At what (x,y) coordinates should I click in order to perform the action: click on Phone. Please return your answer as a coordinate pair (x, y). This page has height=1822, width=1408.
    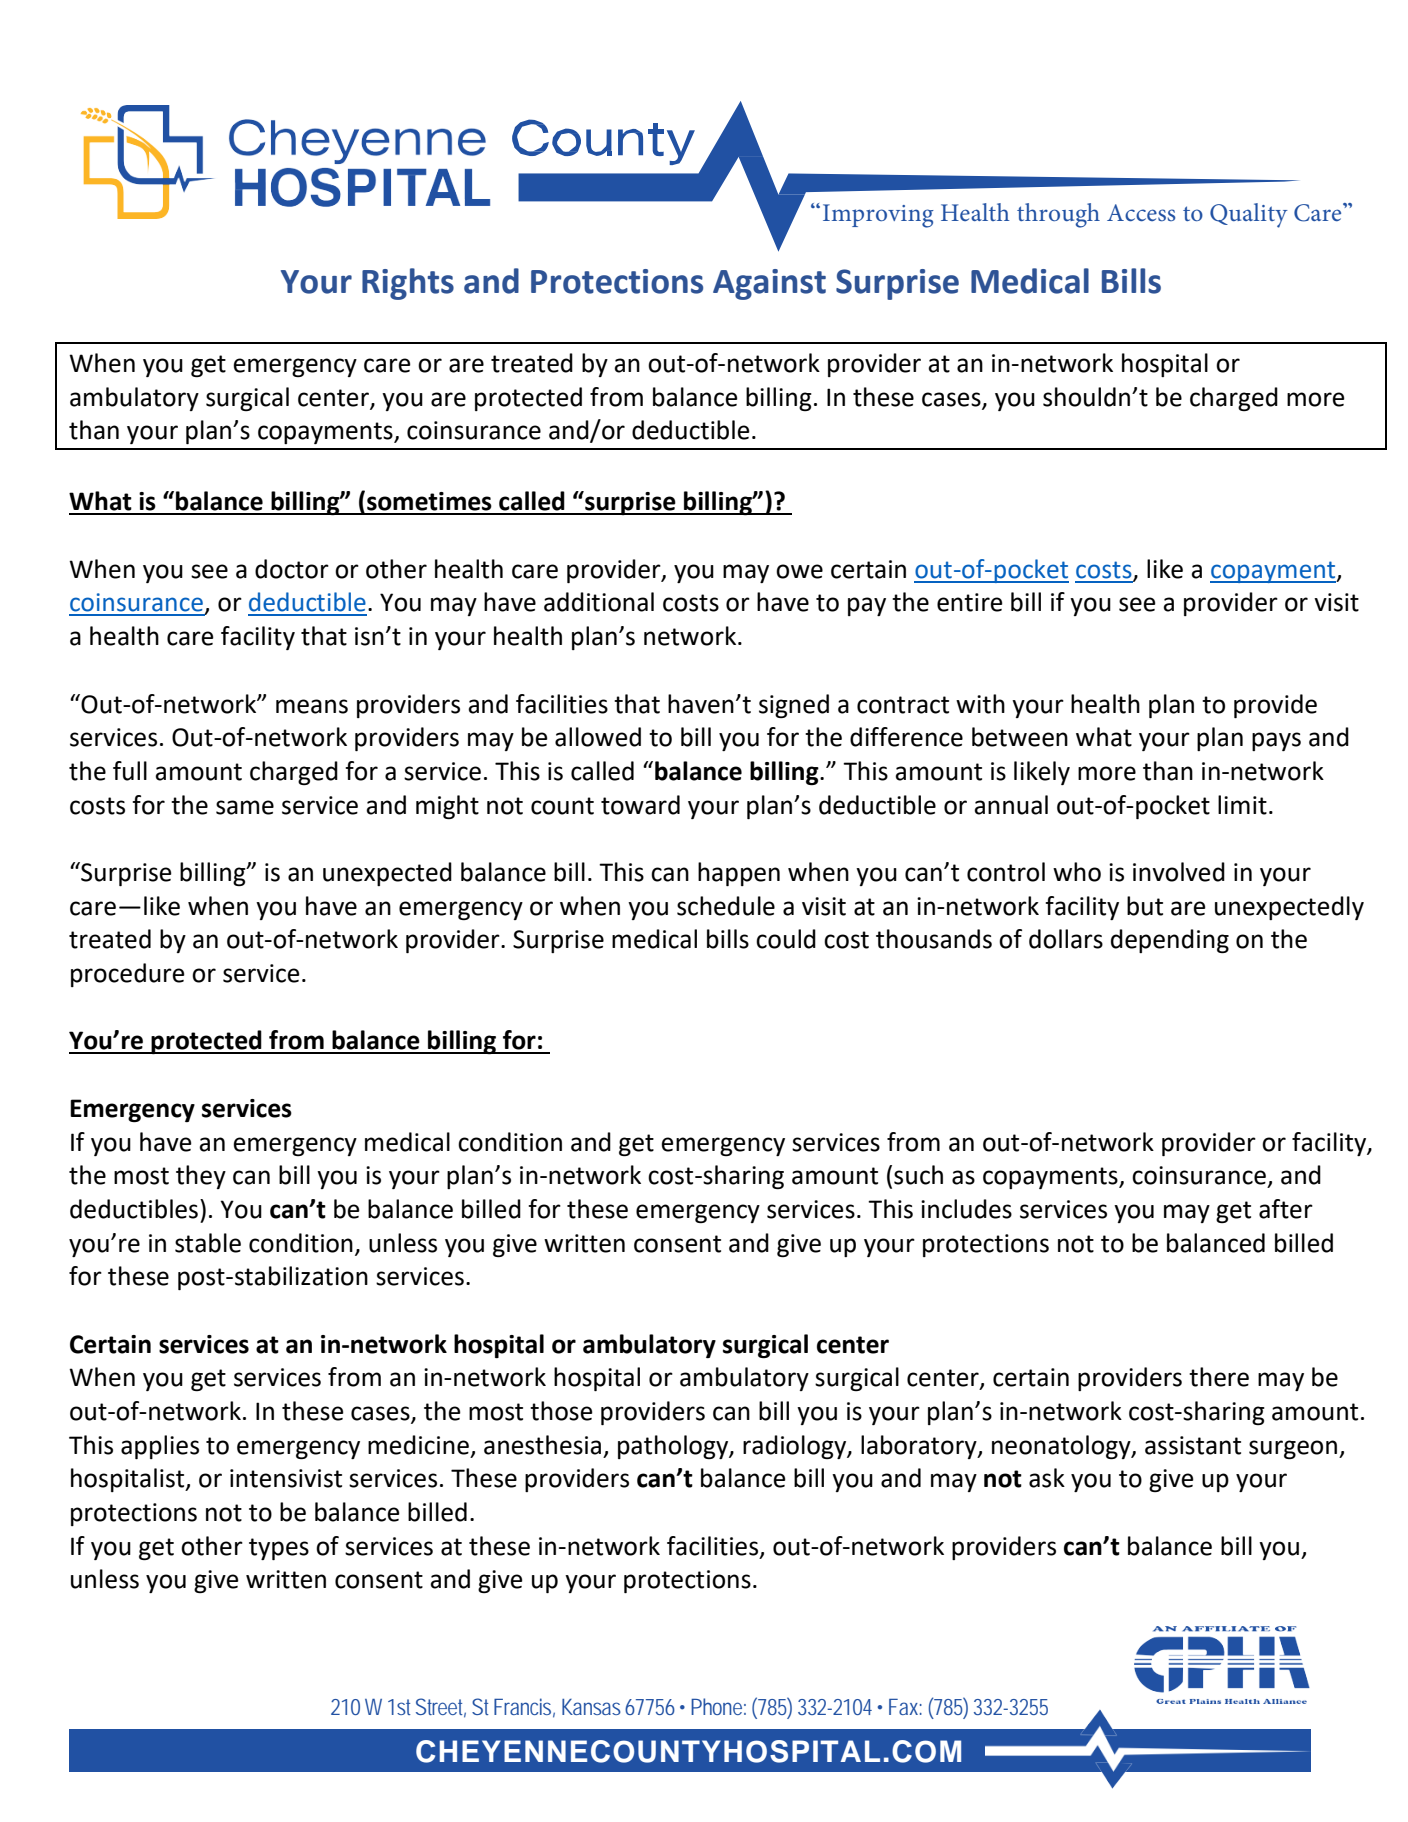
    Looking at the image, I should click on (716, 1706).
